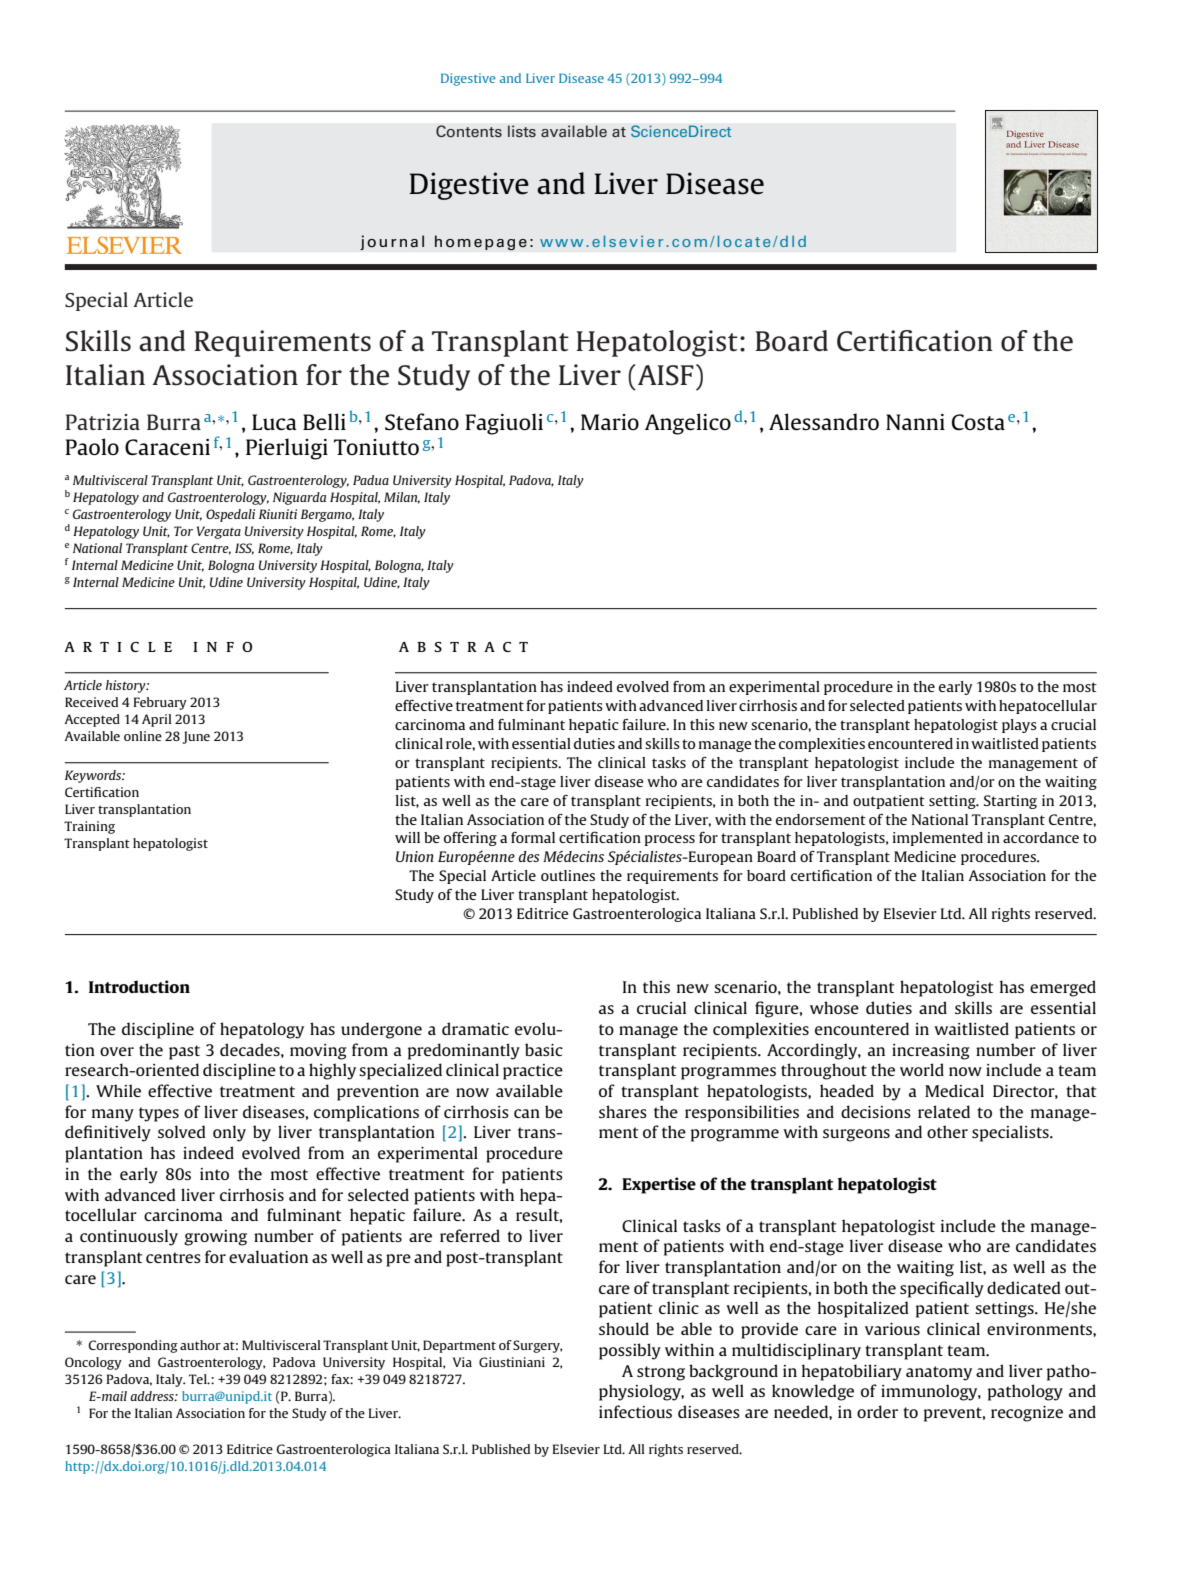  Describe the element at coordinates (199, 1379) in the image. I see `Tel` at that location.
